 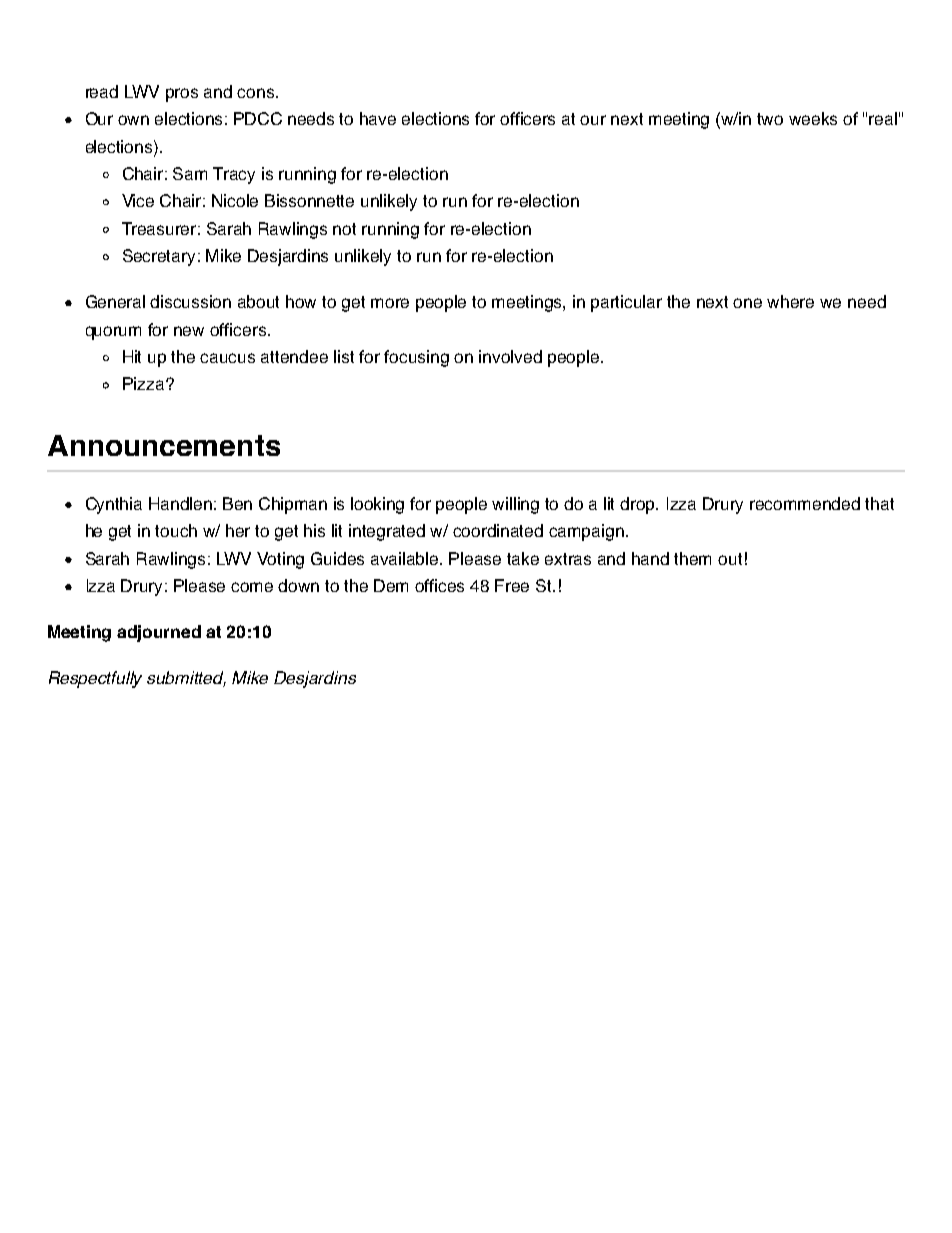 What do you see at coordinates (512, 585) in the page?
I see `Free` at bounding box center [512, 585].
